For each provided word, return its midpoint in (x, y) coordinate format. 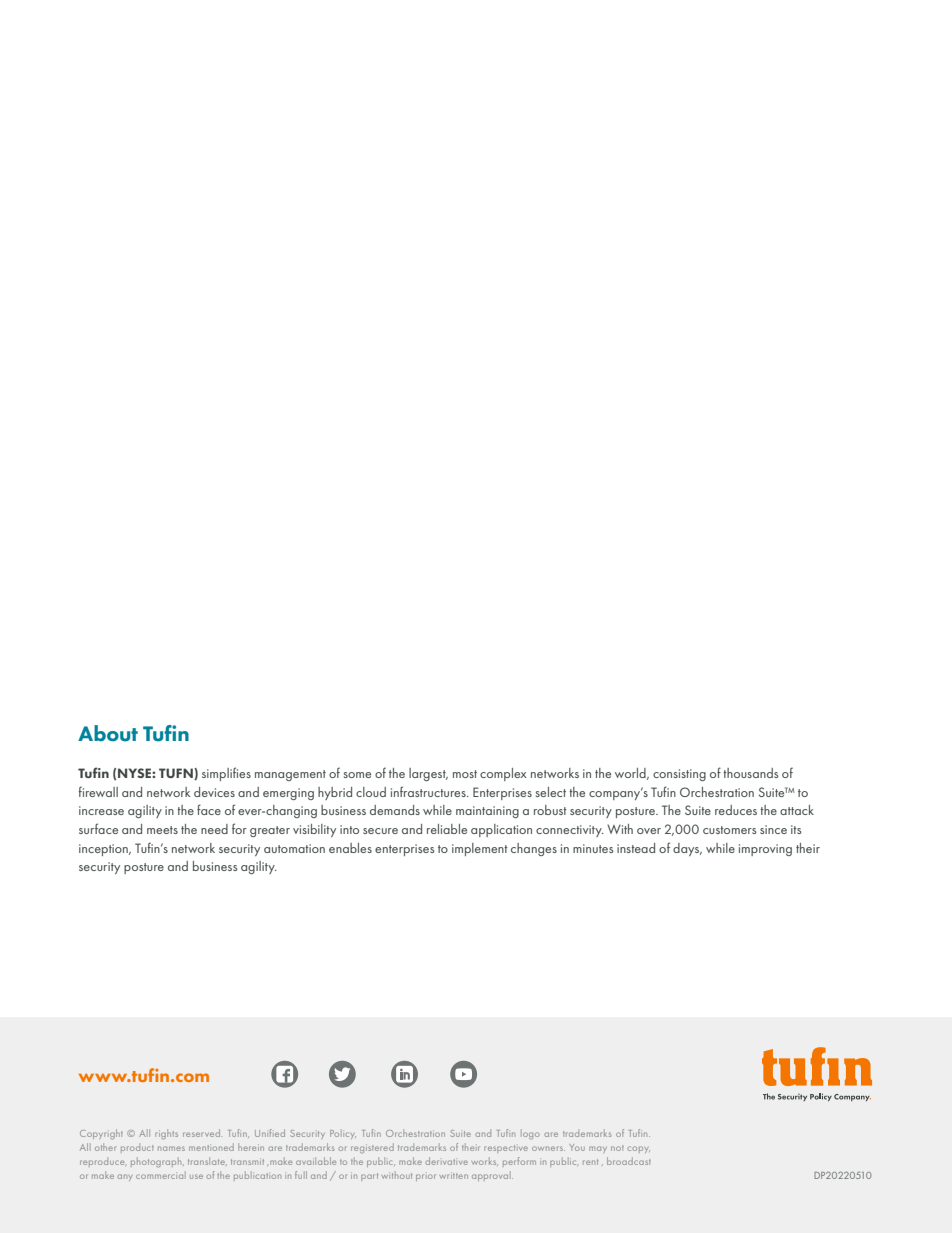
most (465, 774)
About (108, 733)
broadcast (629, 1161)
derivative (446, 1161)
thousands (750, 773)
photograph (157, 1163)
